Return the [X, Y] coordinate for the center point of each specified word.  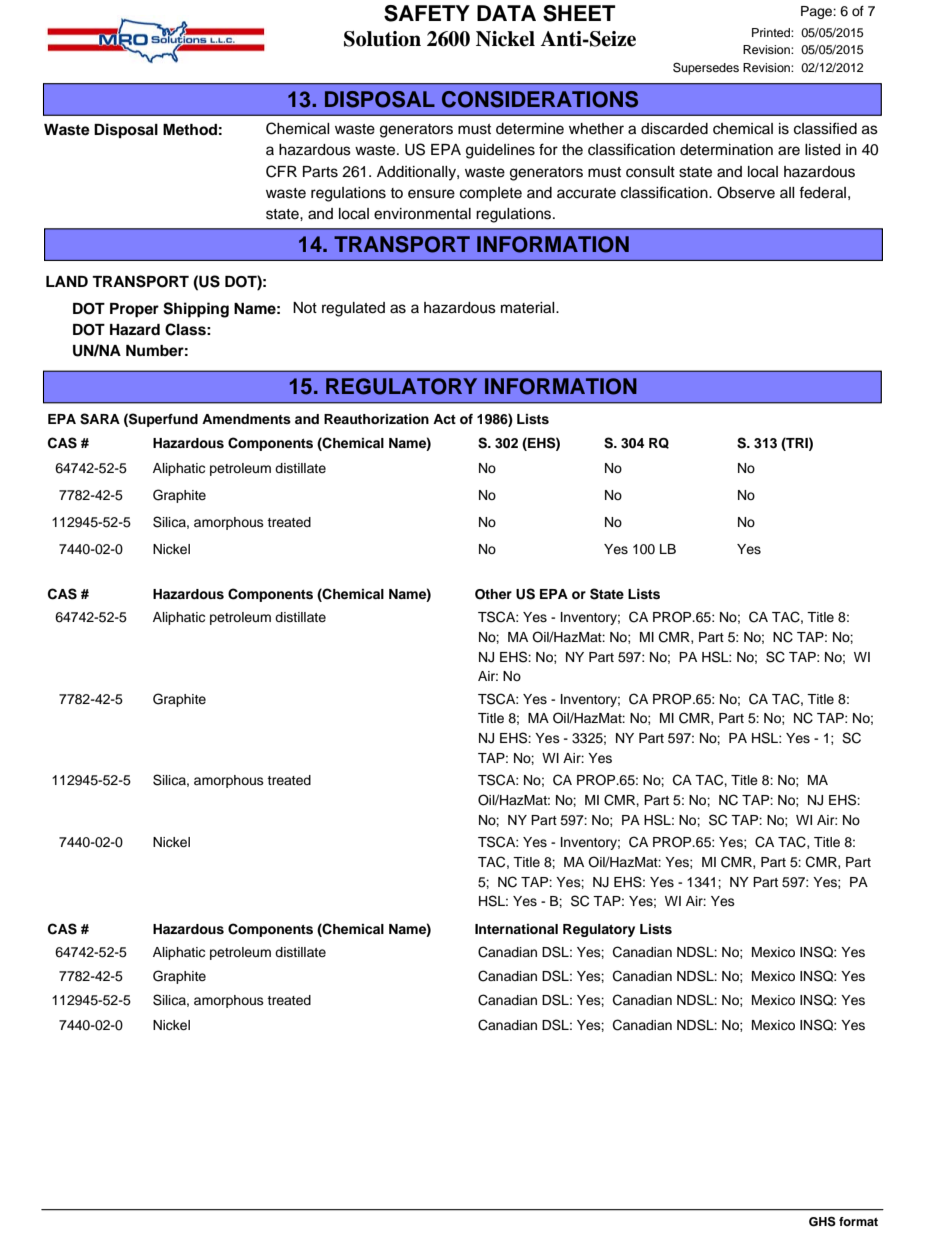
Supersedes [706, 68]
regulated [353, 309]
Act [444, 419]
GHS [822, 1221]
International [516, 929]
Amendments [246, 419]
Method [190, 130]
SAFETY [427, 13]
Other [493, 594]
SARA [100, 419]
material [529, 308]
